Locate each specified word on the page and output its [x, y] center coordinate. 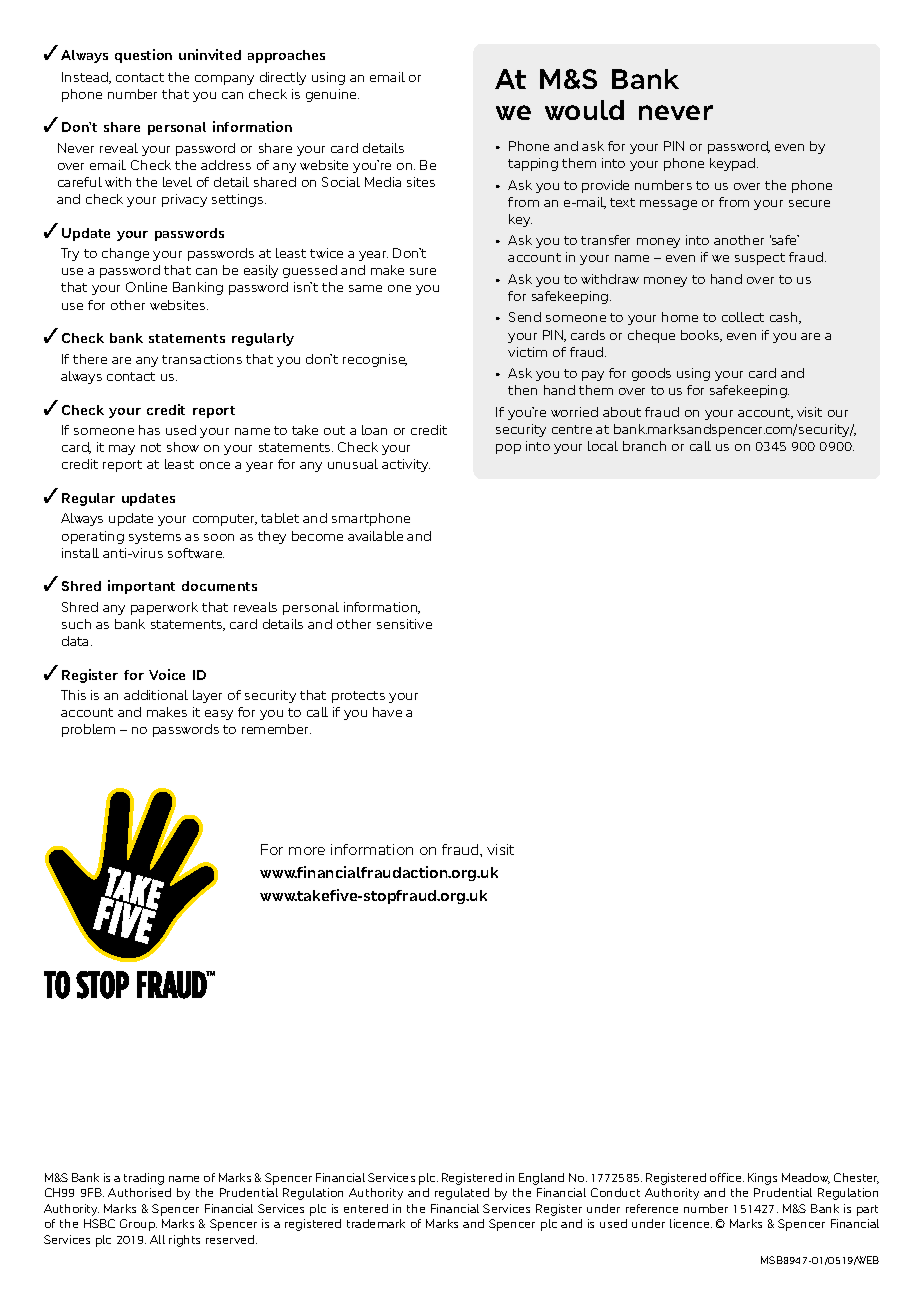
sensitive [404, 624]
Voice [167, 674]
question [143, 56]
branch [644, 446]
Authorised [139, 1192]
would [584, 110]
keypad [734, 164]
